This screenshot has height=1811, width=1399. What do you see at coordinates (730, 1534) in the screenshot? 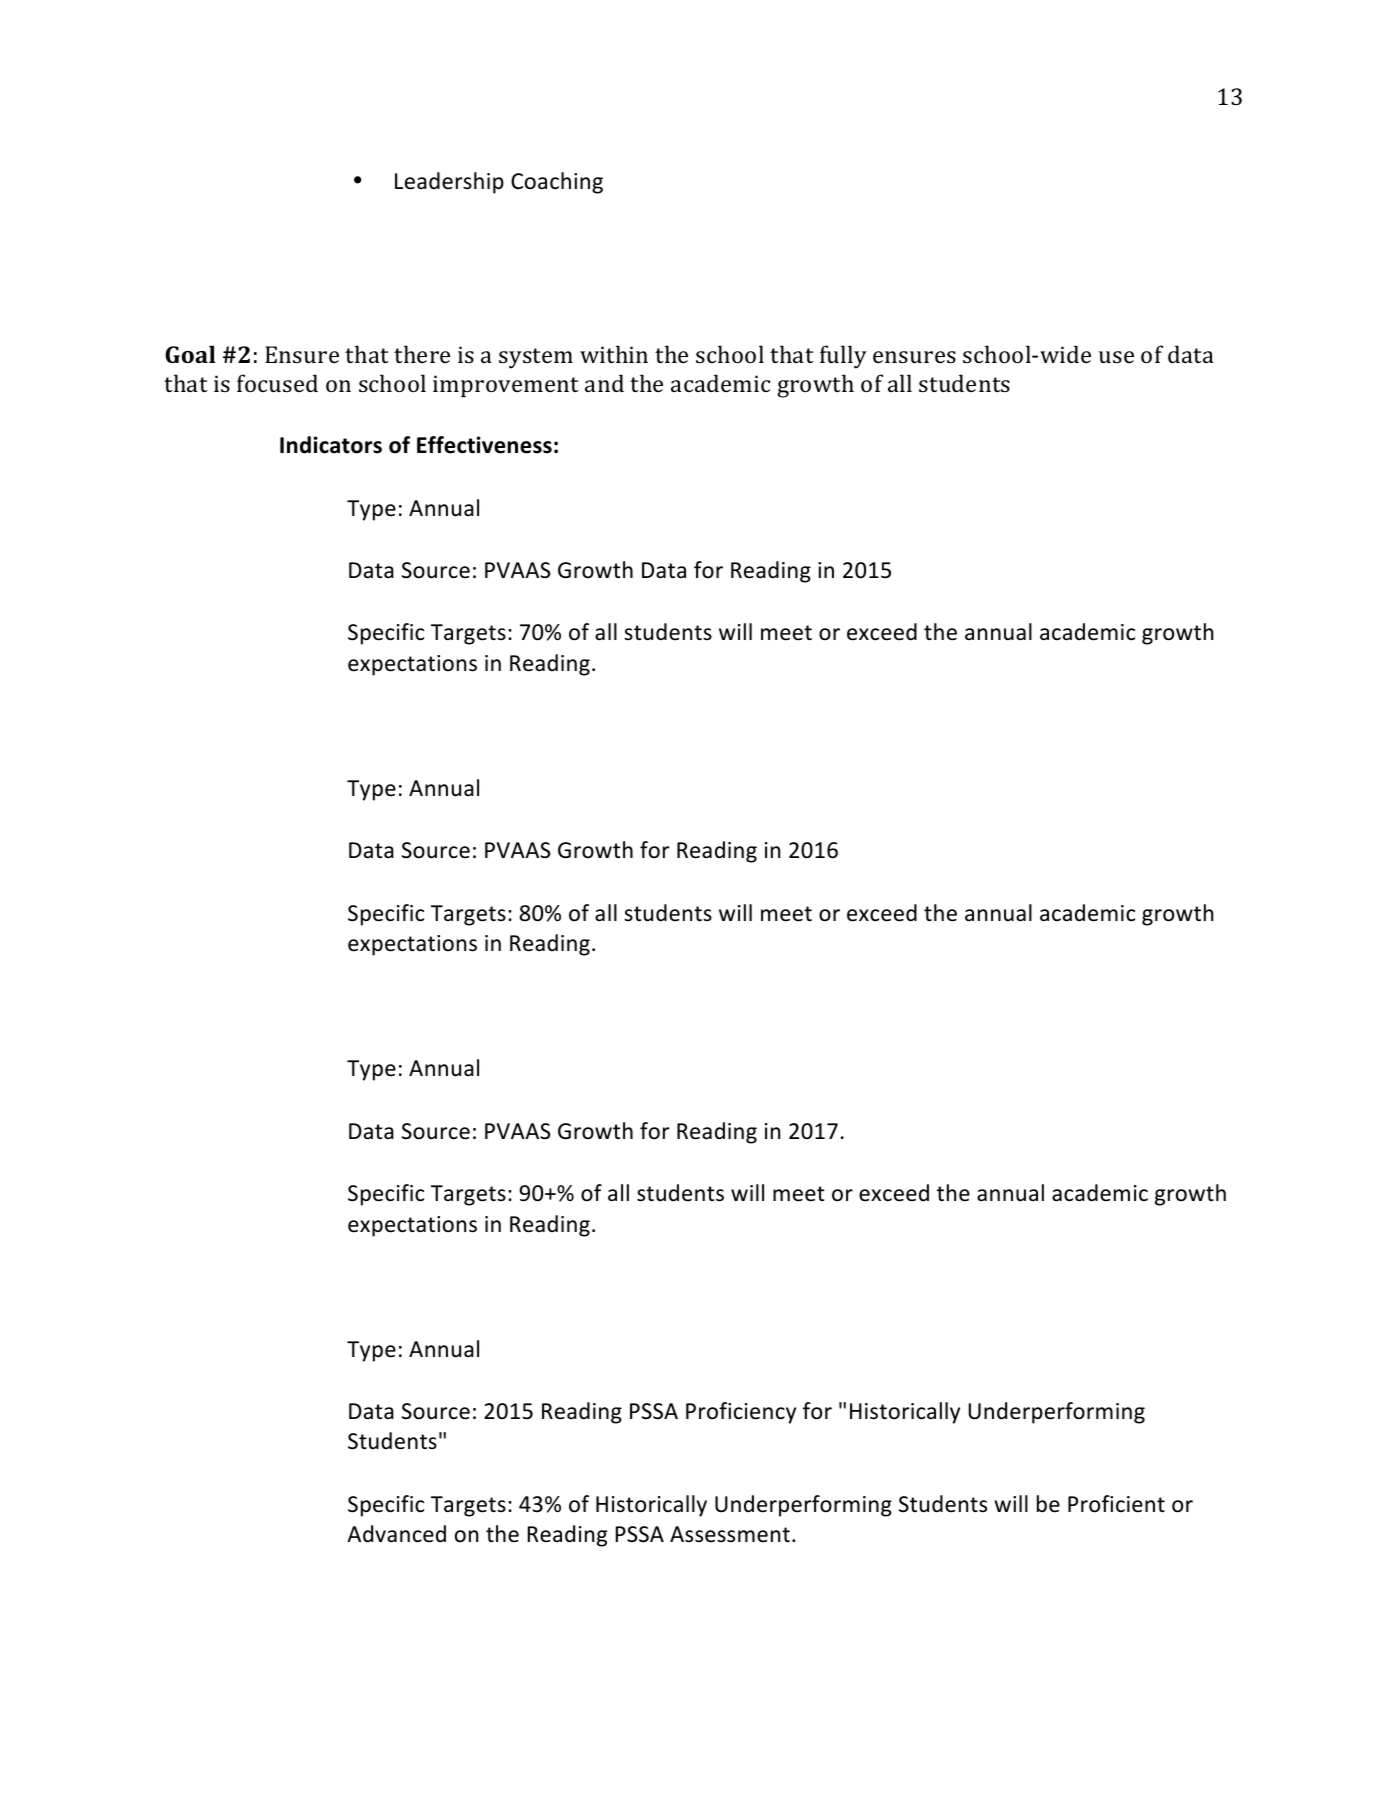
I see `Assessment` at bounding box center [730, 1534].
